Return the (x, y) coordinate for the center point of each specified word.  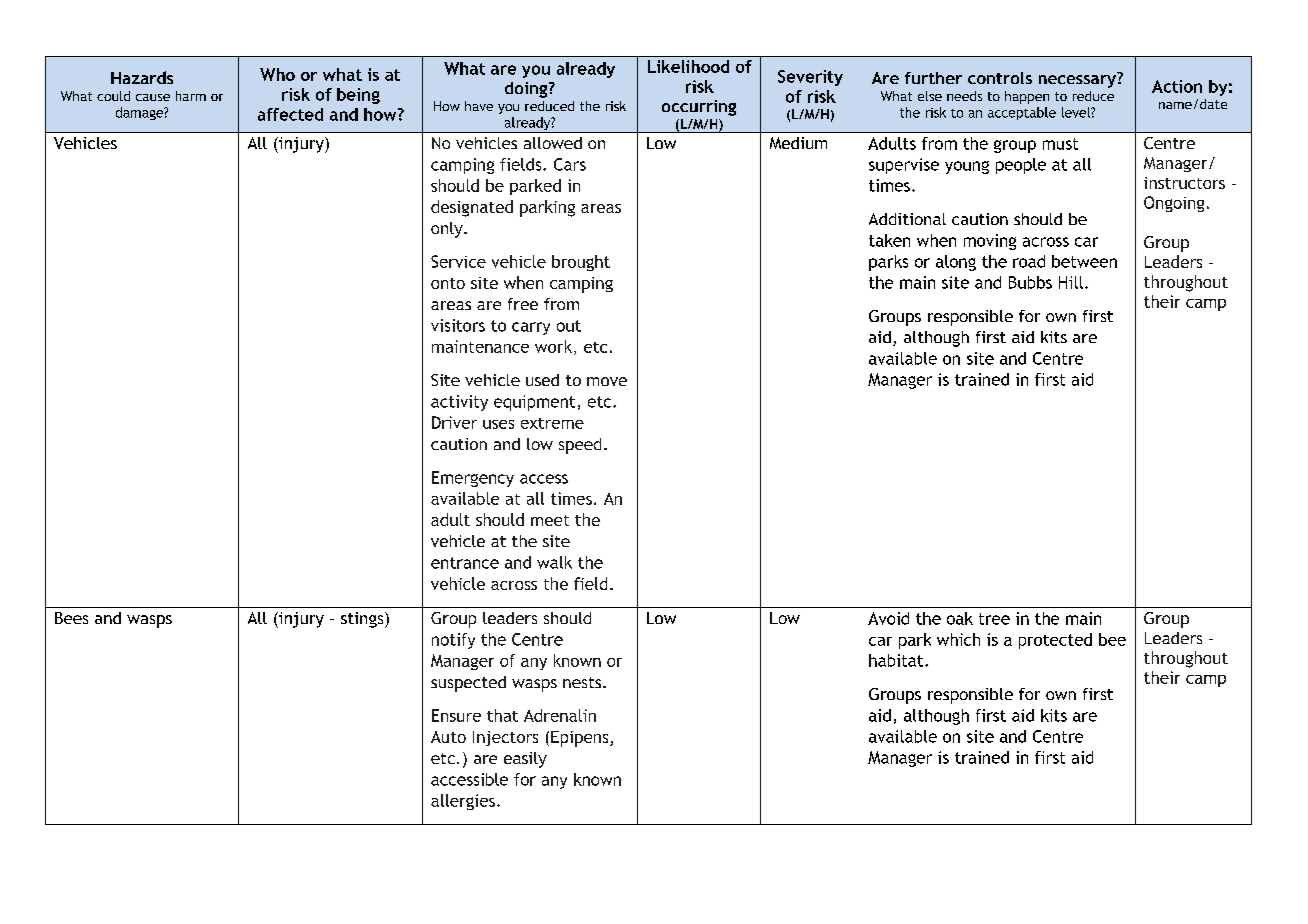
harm (191, 96)
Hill (1071, 282)
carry (531, 328)
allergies (463, 802)
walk (554, 562)
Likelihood (688, 66)
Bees (71, 618)
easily (525, 760)
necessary (1077, 81)
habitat (897, 660)
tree (994, 619)
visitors (458, 325)
